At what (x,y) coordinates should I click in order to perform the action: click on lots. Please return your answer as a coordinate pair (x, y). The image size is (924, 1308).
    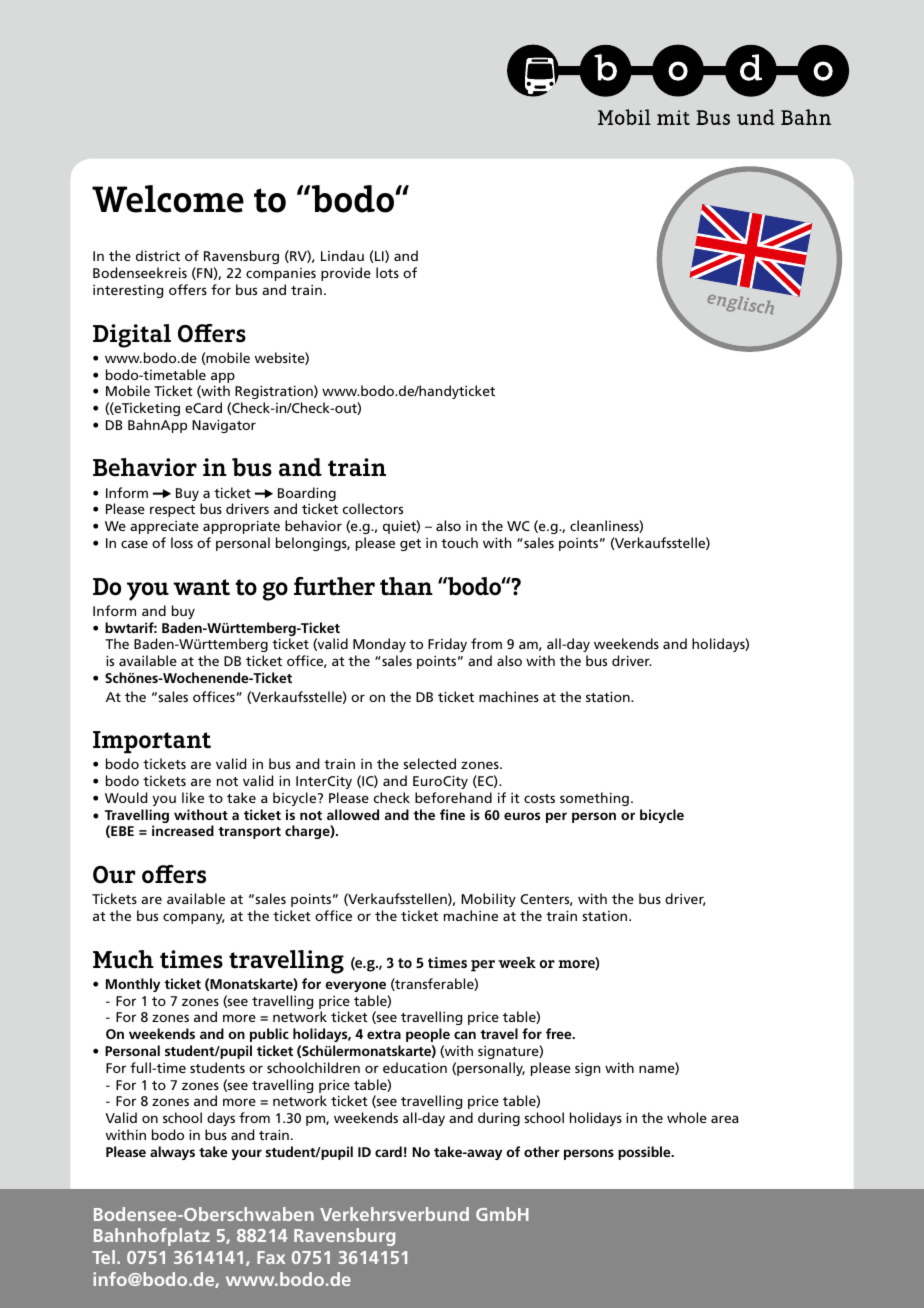
    Looking at the image, I should click on (387, 272).
